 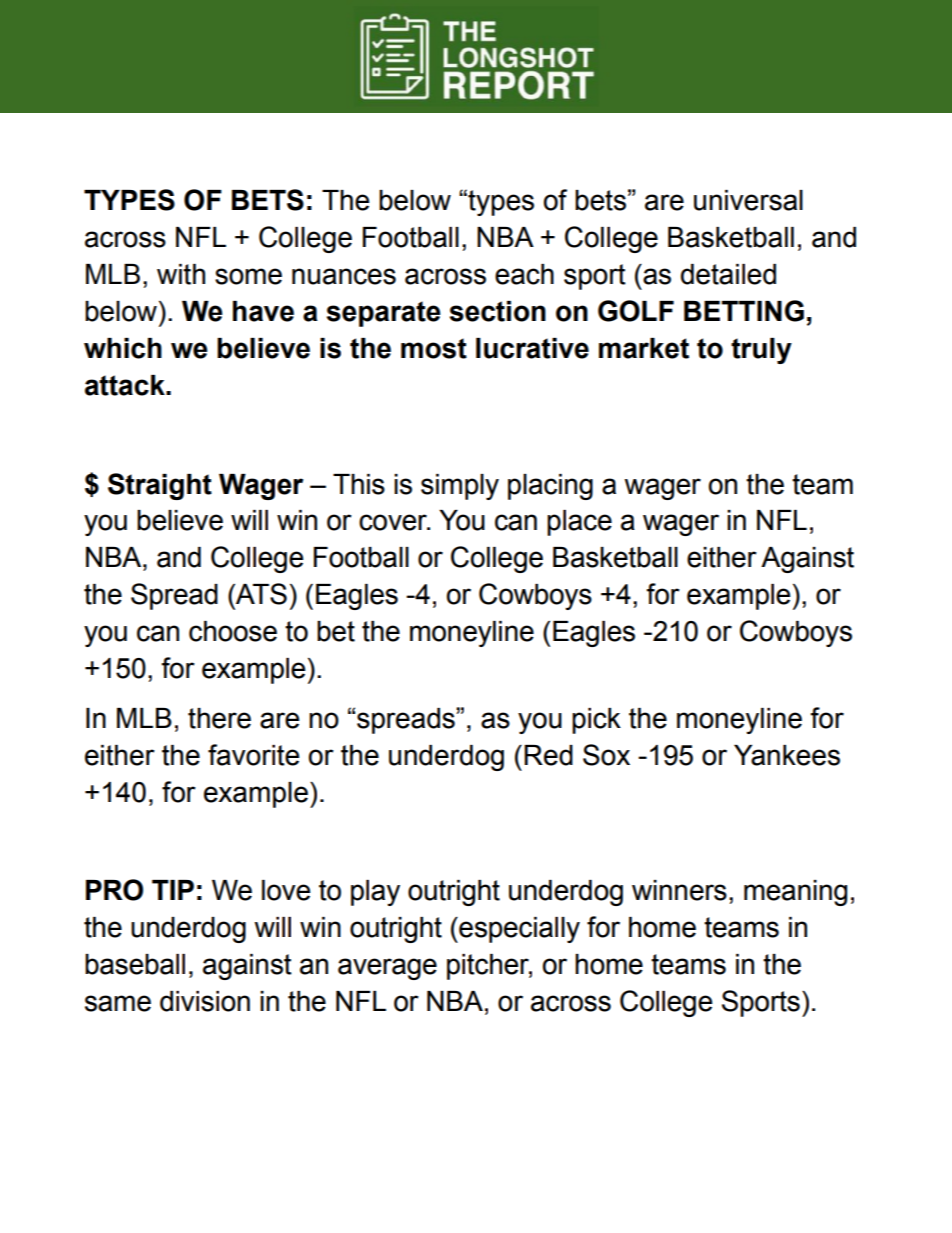 What do you see at coordinates (434, 348) in the page?
I see `most` at bounding box center [434, 348].
